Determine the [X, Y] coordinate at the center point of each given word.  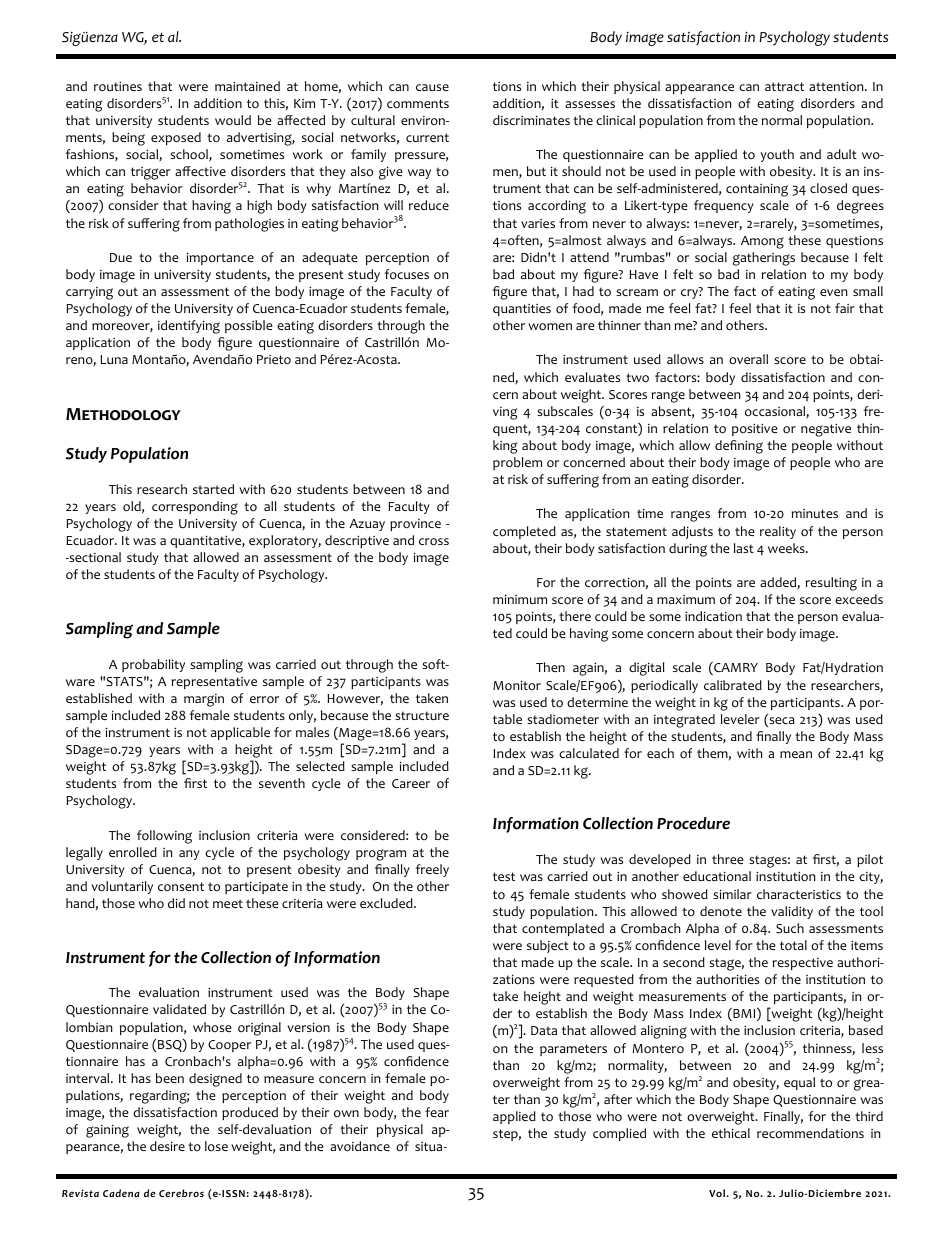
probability [153, 665]
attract [784, 86]
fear [437, 1112]
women [550, 327]
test [504, 876]
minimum [520, 599]
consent [181, 887]
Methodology [123, 414]
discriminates [531, 120]
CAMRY [735, 668]
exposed [176, 138]
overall [748, 359]
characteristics [799, 894]
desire [167, 1146]
